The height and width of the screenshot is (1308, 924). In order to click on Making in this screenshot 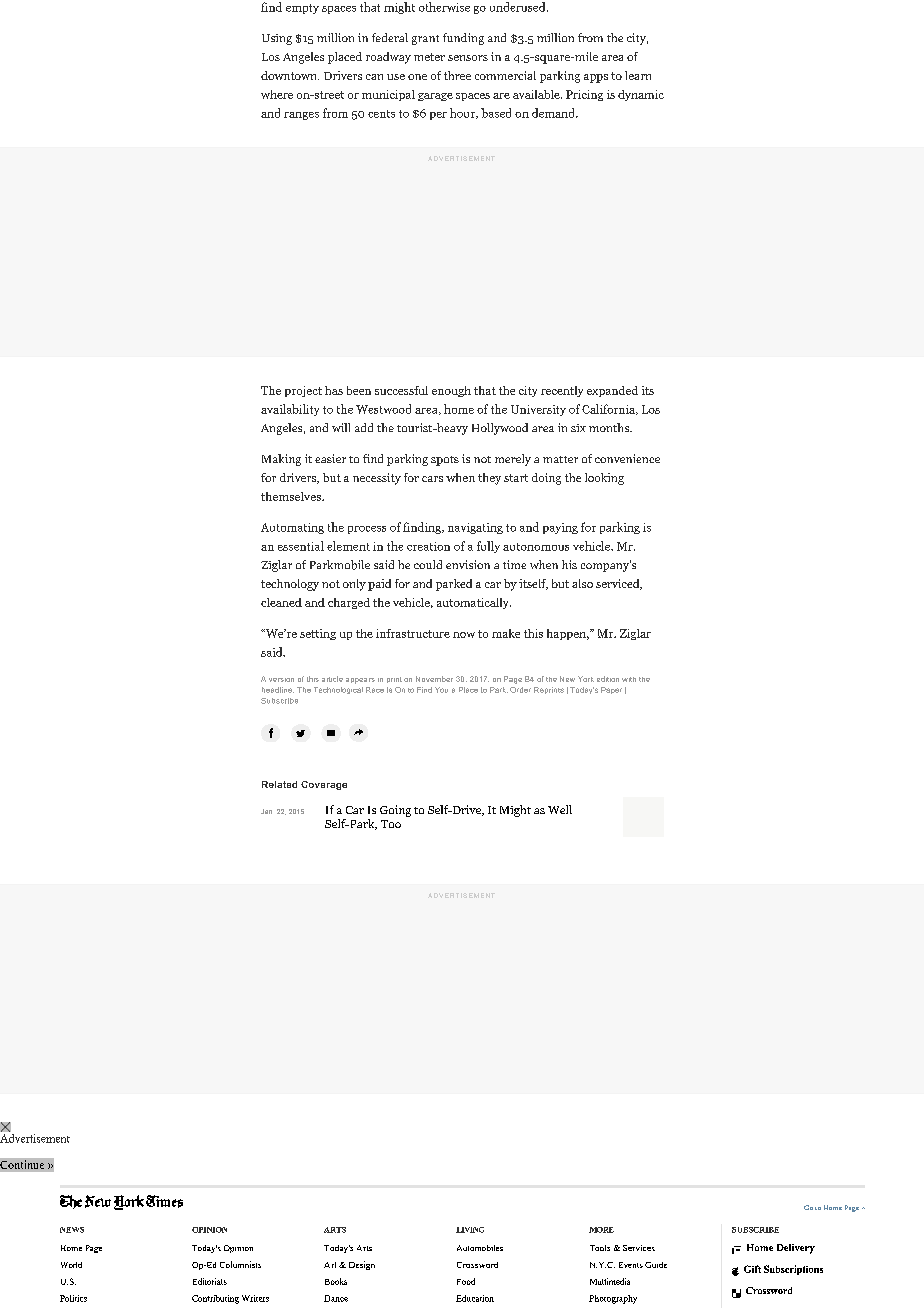, I will do `click(281, 460)`.
